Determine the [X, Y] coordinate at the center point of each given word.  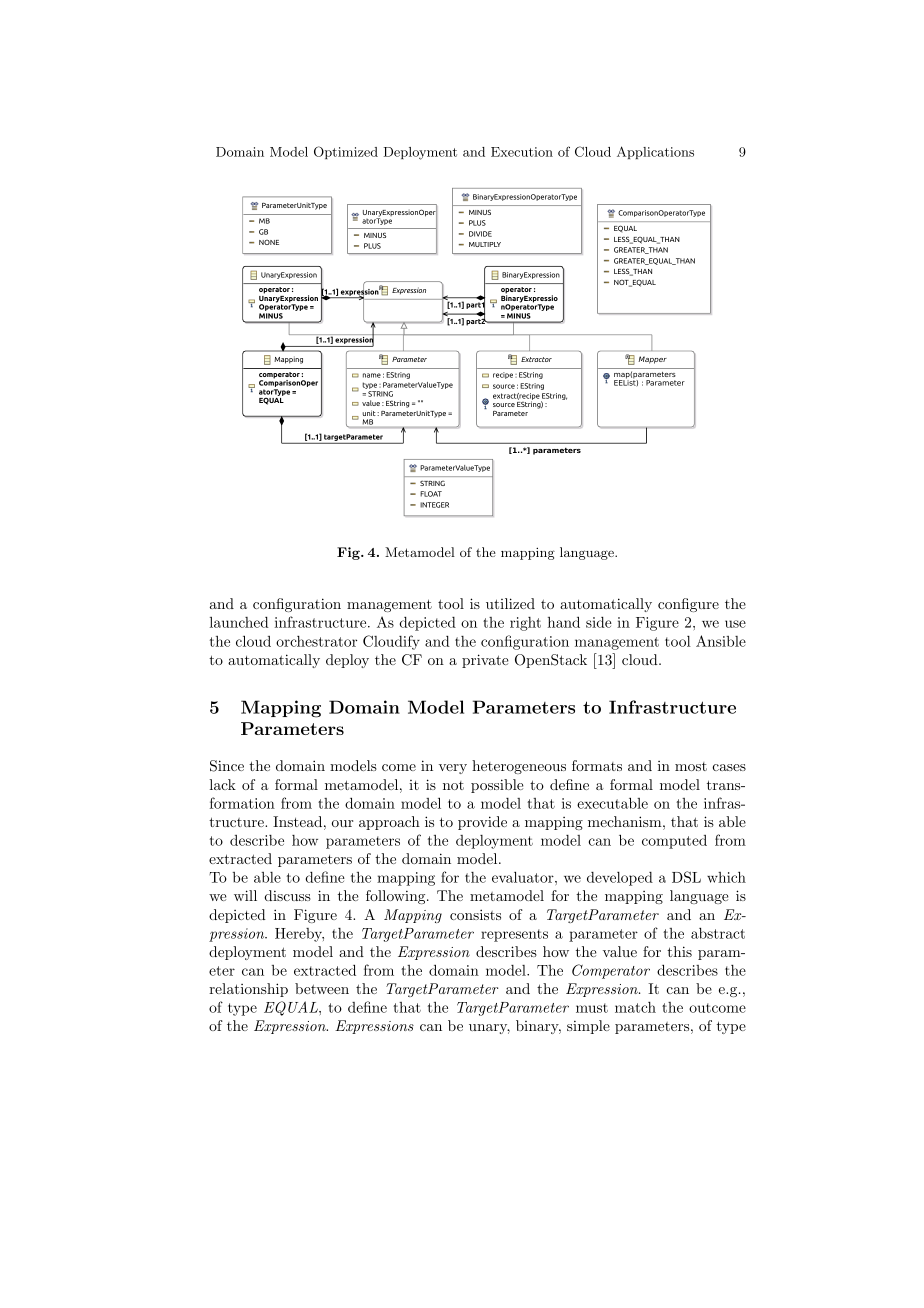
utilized [510, 603]
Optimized [346, 152]
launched [239, 622]
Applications [655, 152]
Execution [522, 152]
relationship [248, 990]
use [735, 624]
